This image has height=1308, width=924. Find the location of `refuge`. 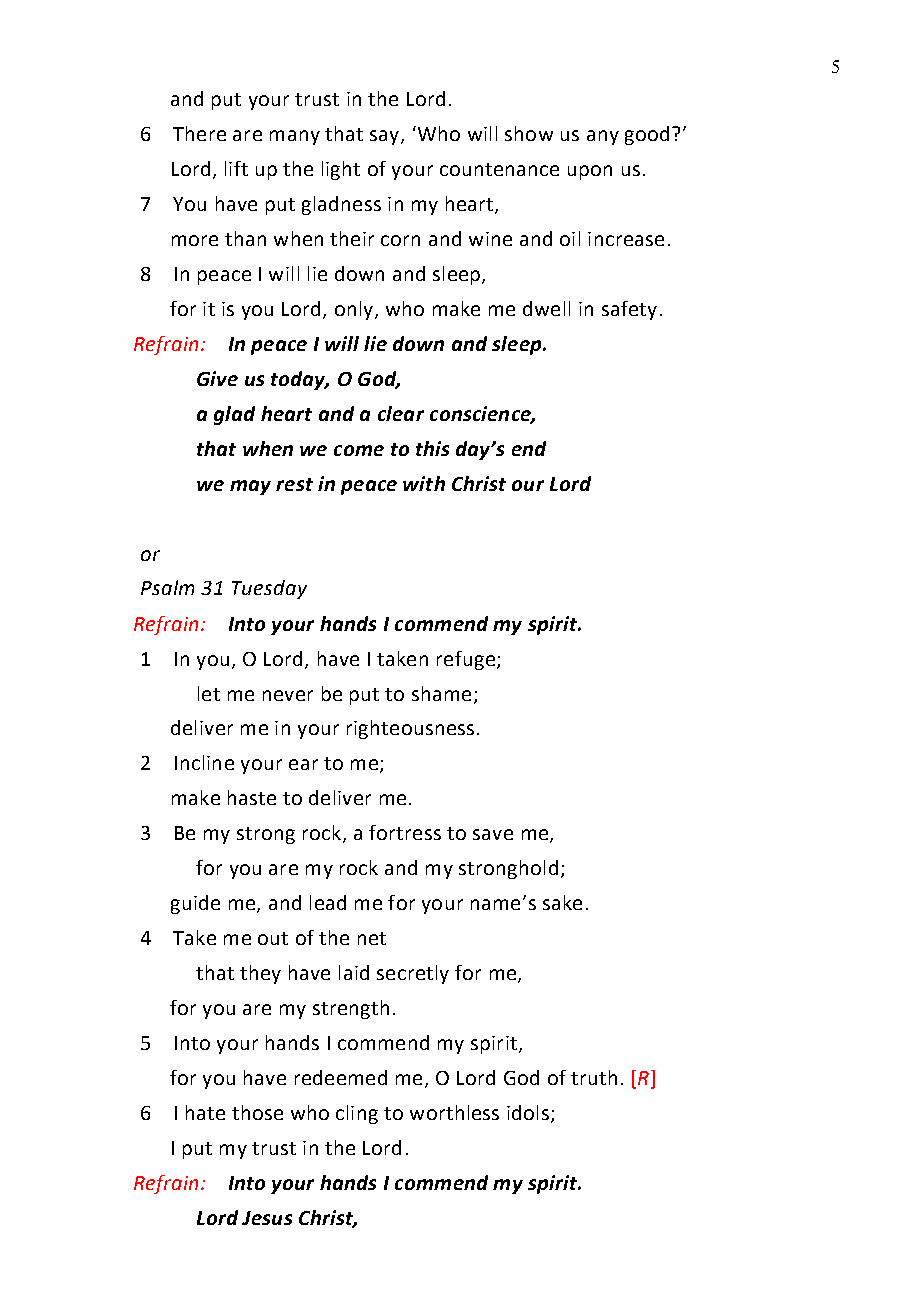

refuge is located at coordinates (466, 660).
